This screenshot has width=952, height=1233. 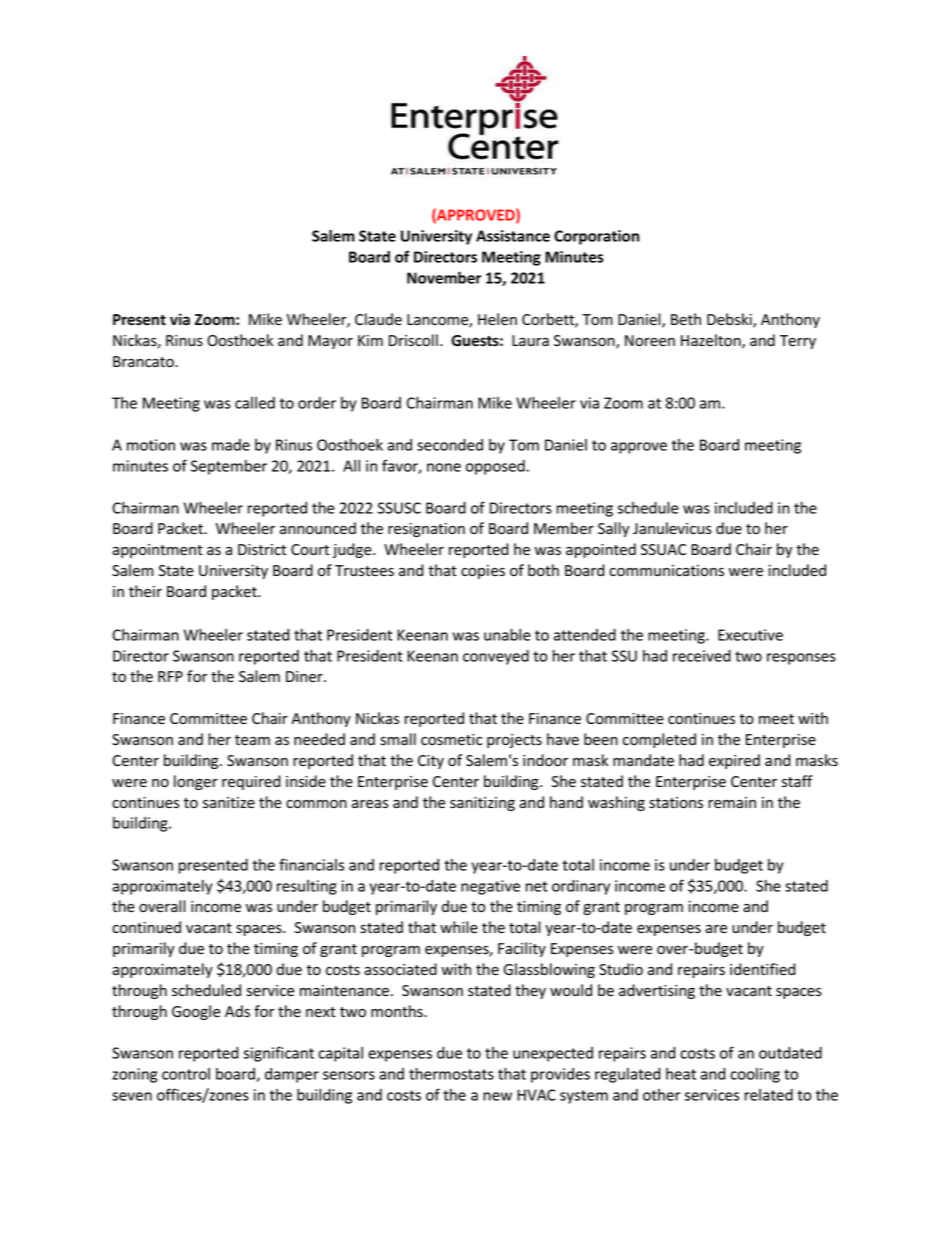 I want to click on Mayor, so click(x=330, y=342).
